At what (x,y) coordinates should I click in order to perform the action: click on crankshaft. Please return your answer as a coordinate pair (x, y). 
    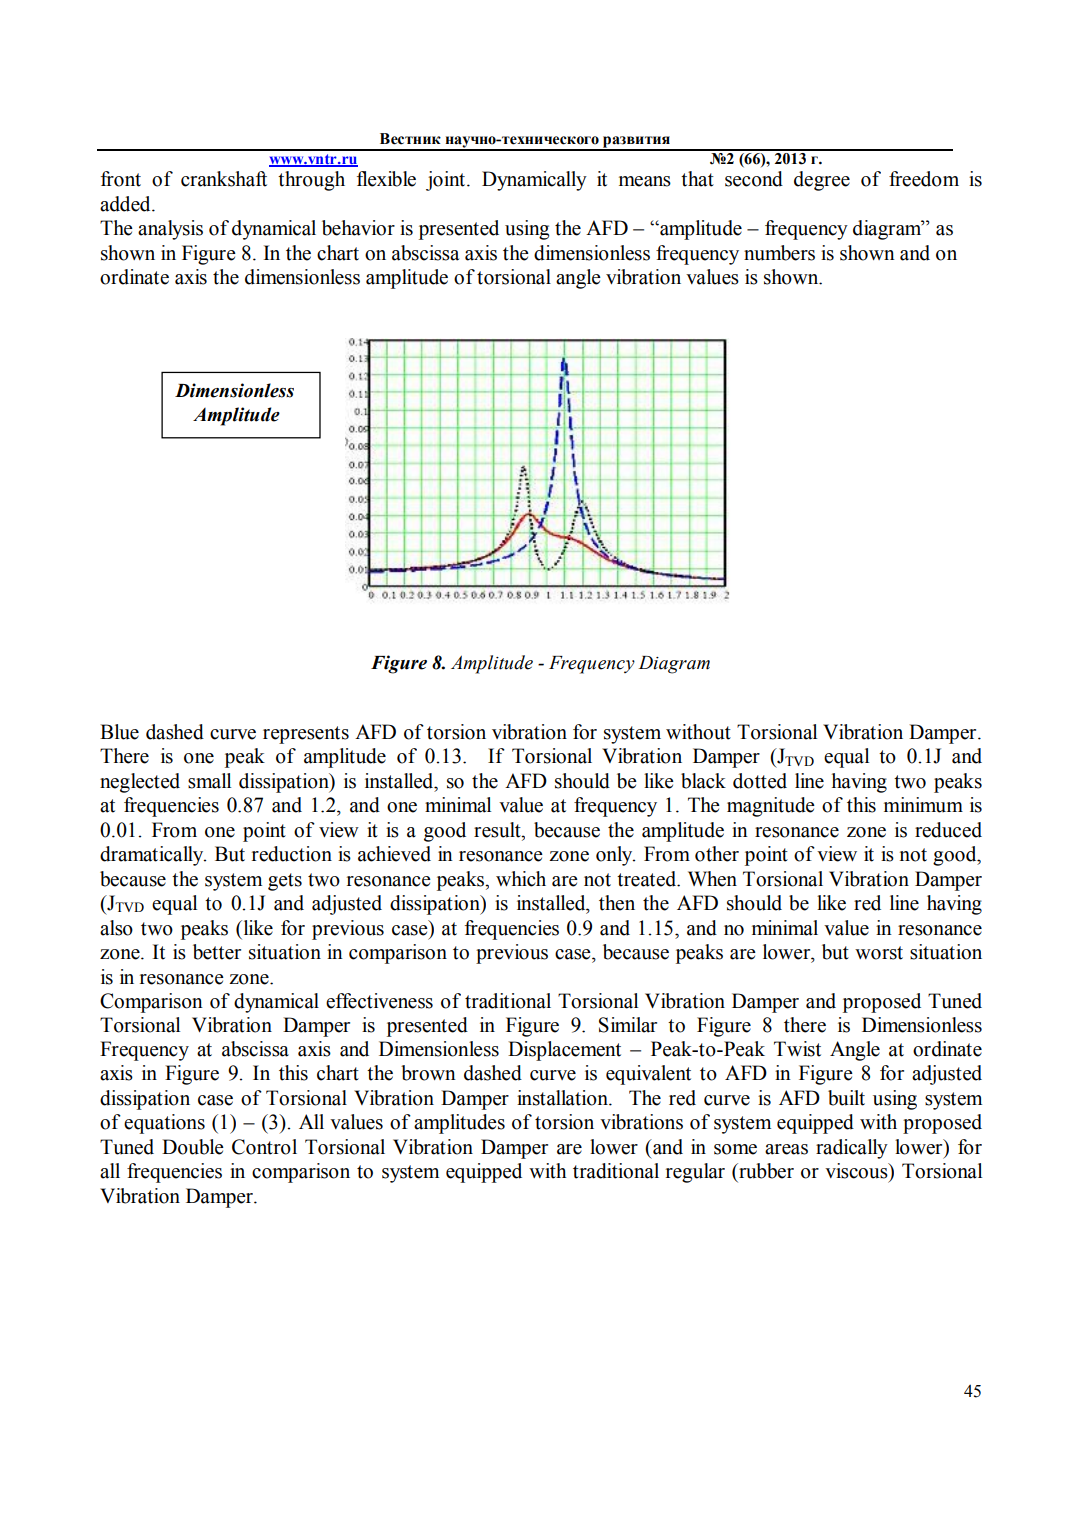
    Looking at the image, I should click on (224, 179).
